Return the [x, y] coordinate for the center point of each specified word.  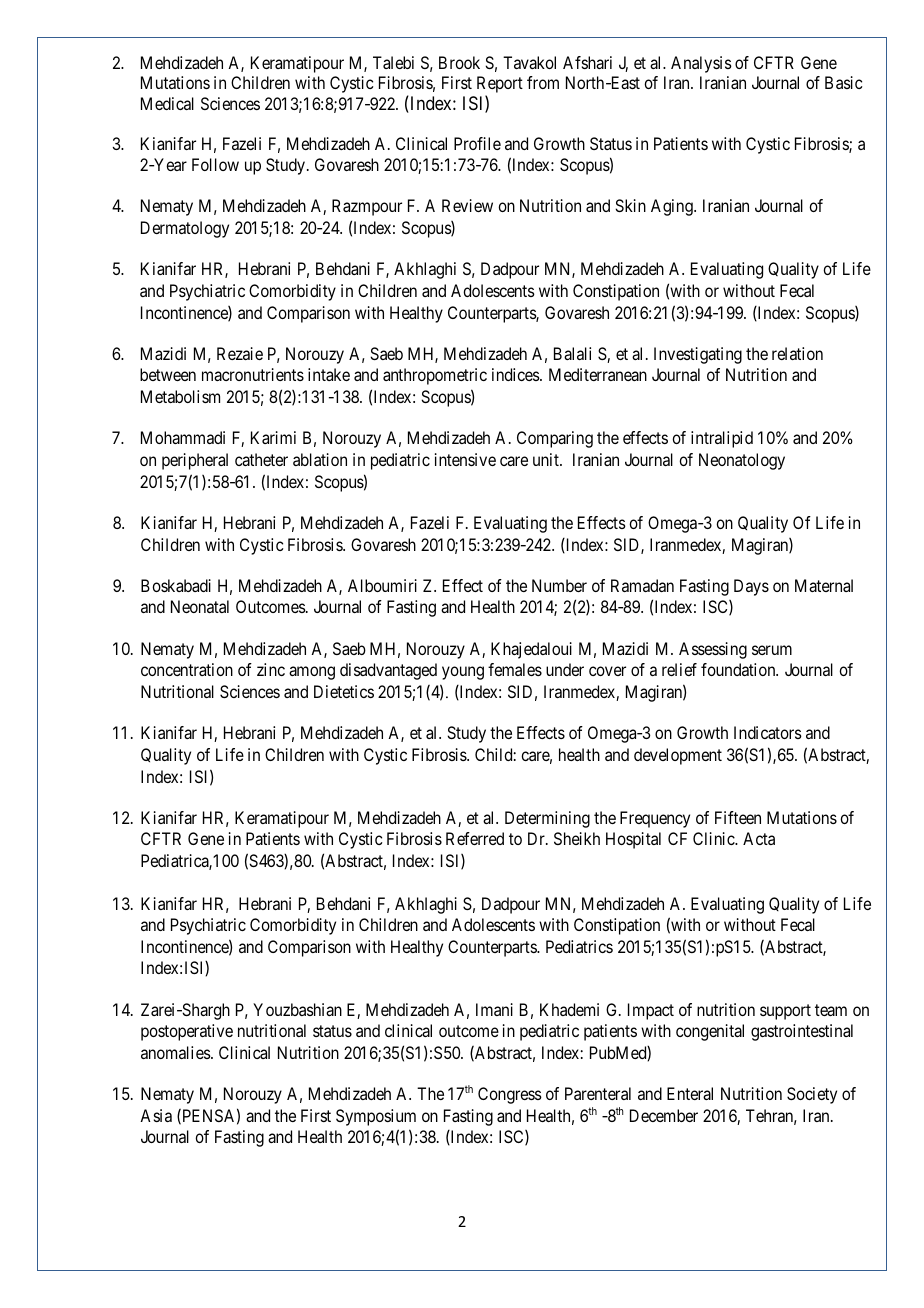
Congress [510, 1095]
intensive [465, 459]
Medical [167, 103]
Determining [547, 819]
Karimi [273, 437]
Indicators [768, 732]
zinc [271, 669]
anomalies [176, 1052]
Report [500, 84]
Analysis [701, 64]
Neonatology [742, 461]
